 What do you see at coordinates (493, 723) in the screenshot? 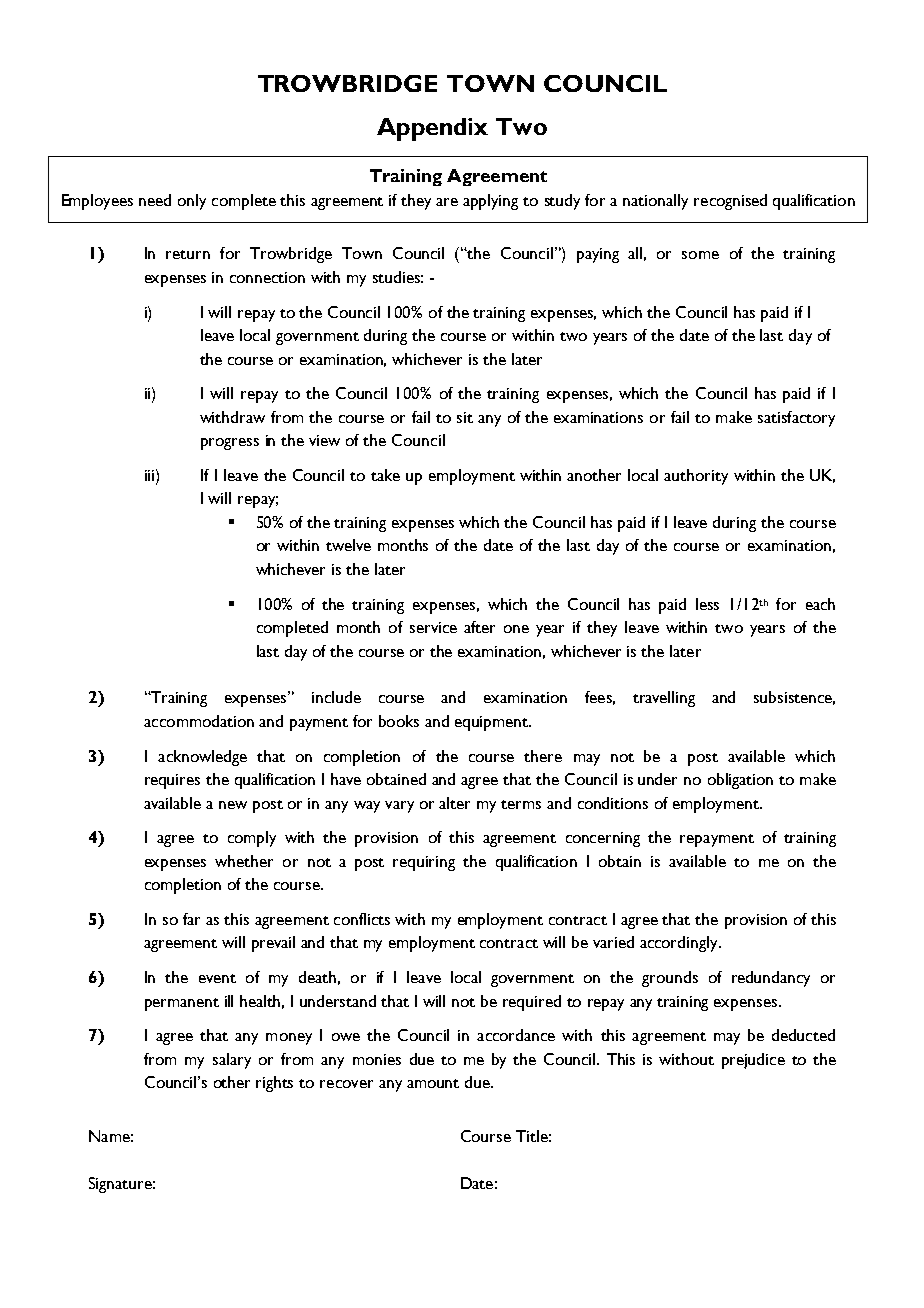
I see `equipment` at bounding box center [493, 723].
